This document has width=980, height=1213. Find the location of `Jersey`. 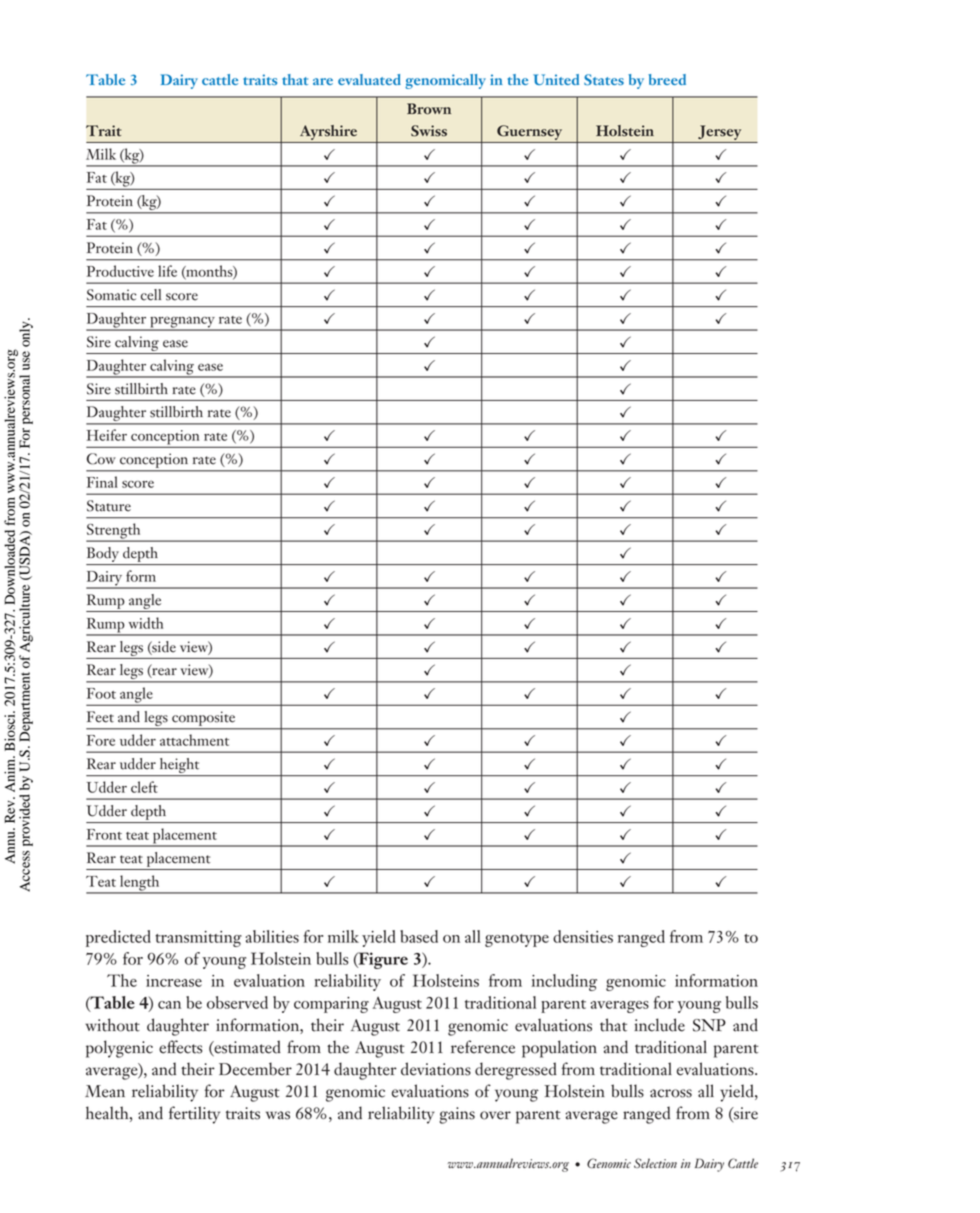

Jersey is located at coordinates (719, 132).
